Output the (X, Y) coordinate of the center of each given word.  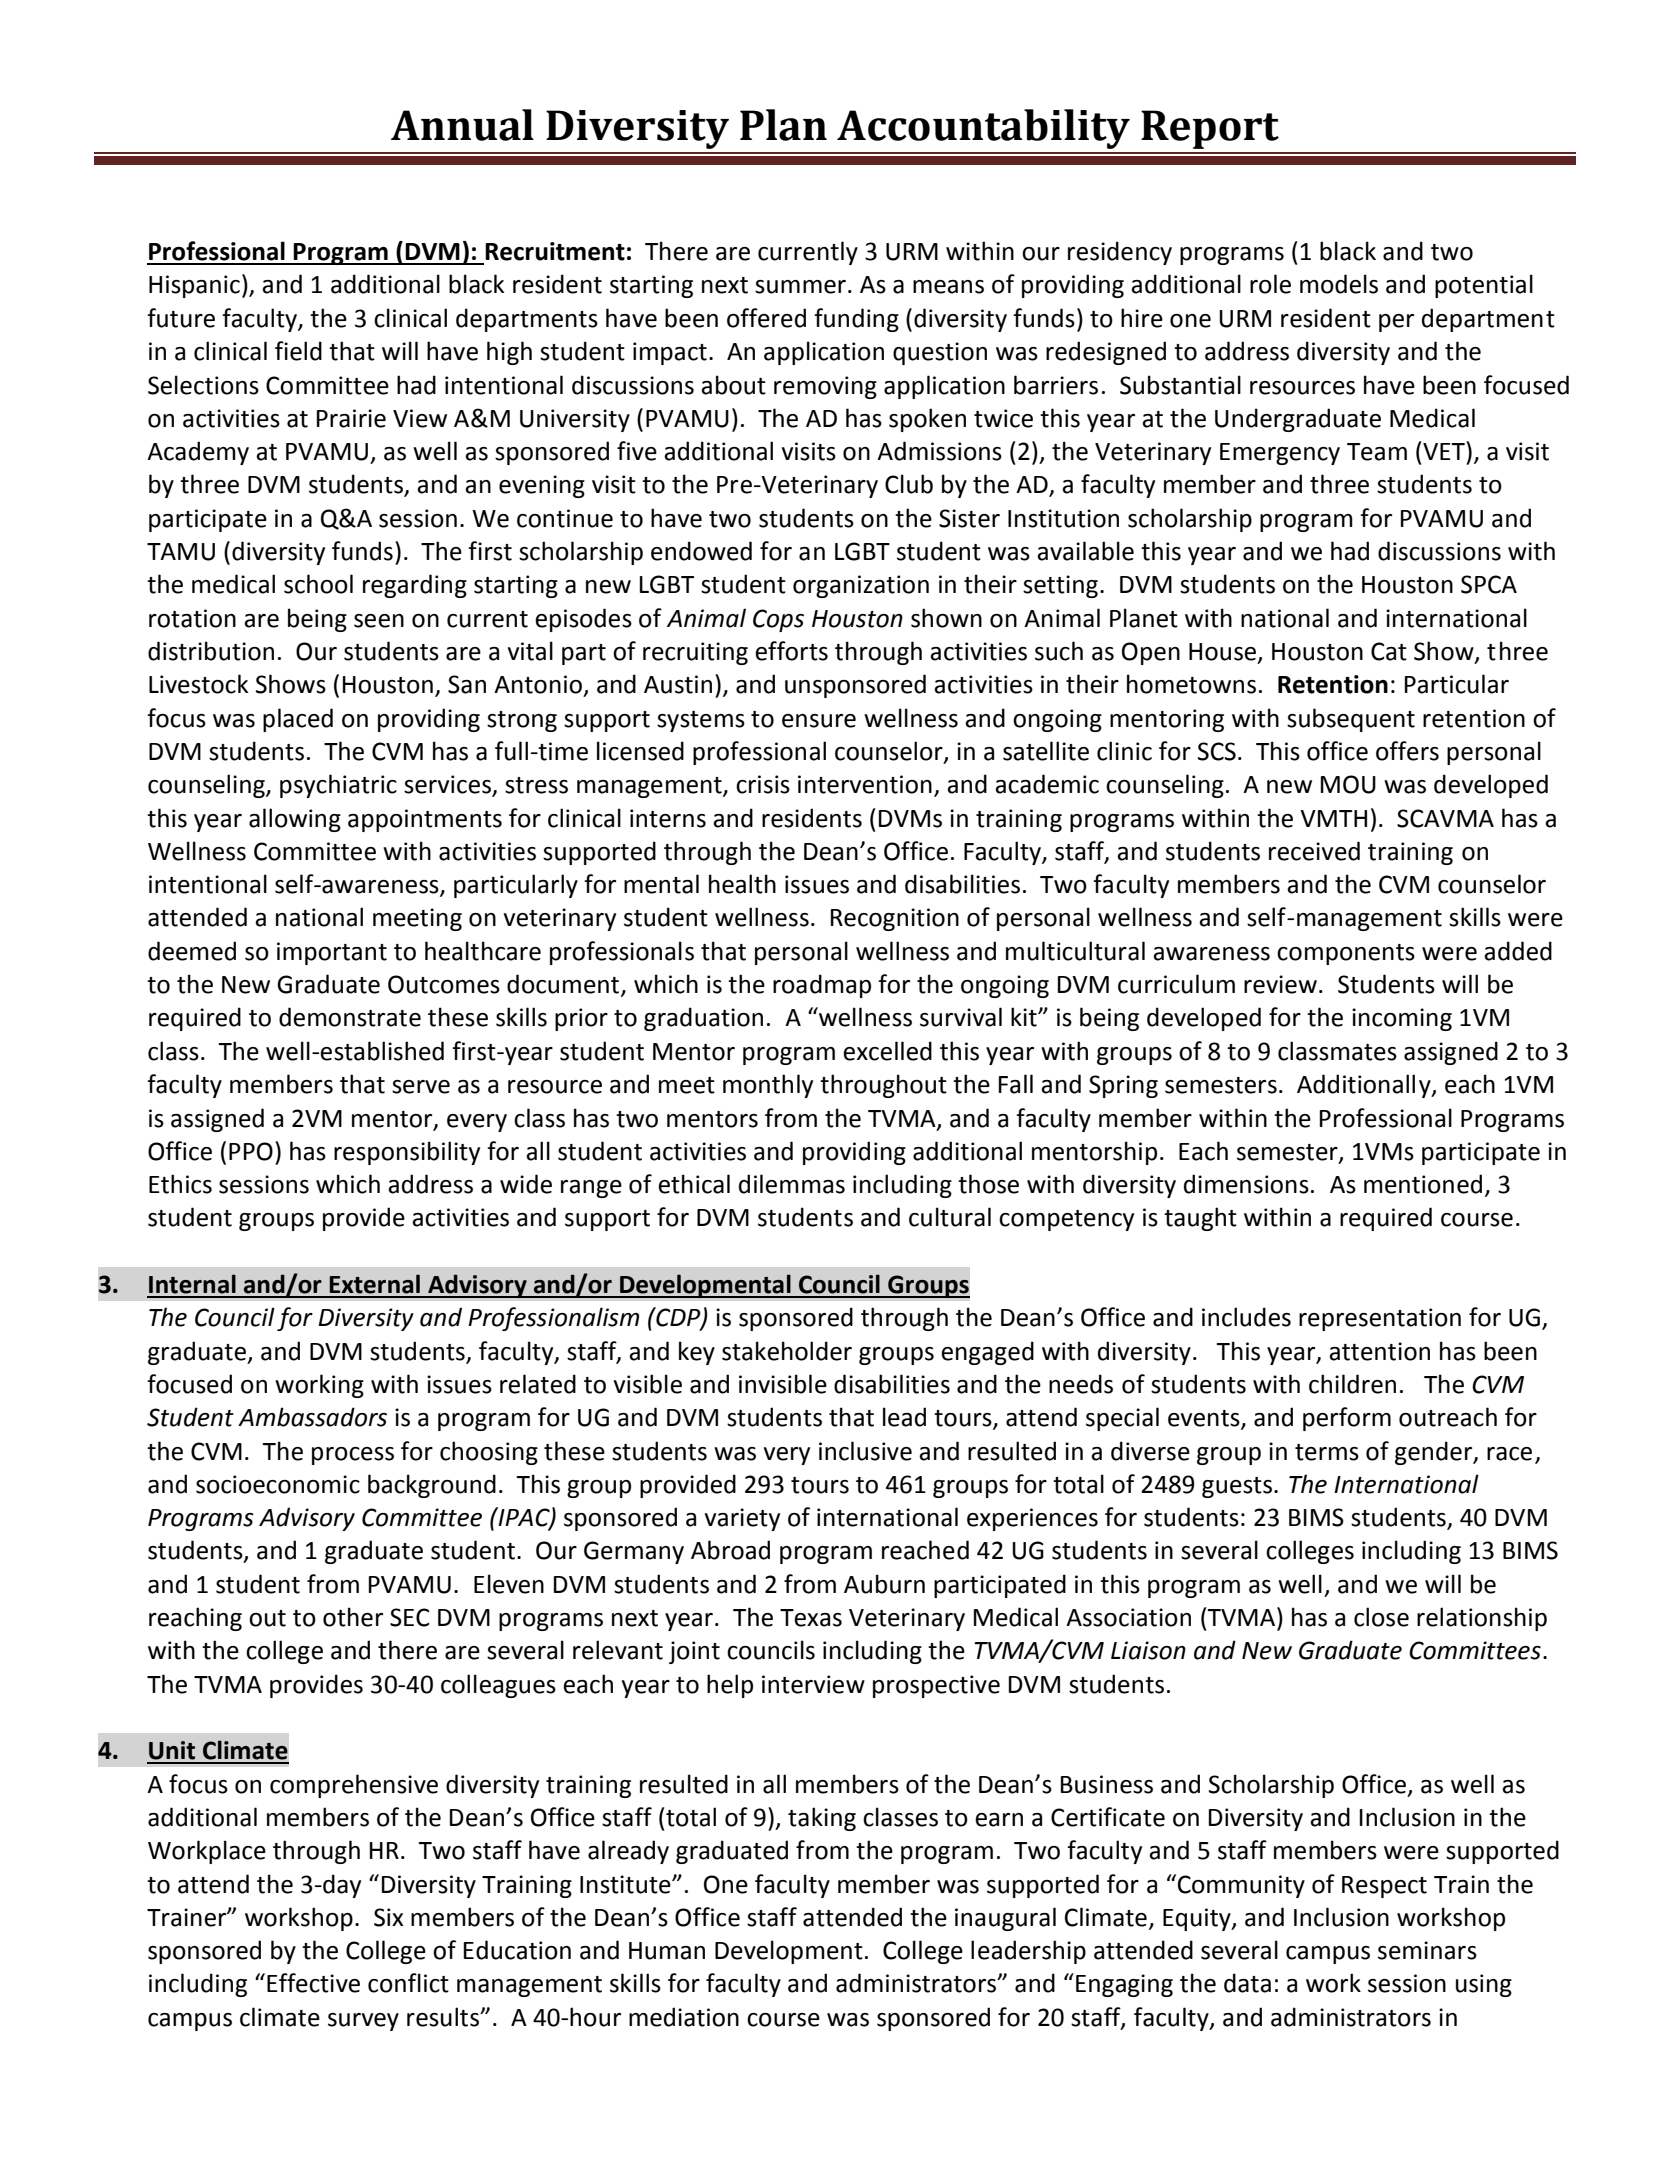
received (1314, 851)
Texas (811, 1618)
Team (1377, 452)
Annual (462, 125)
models (1339, 284)
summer (800, 287)
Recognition (895, 919)
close (1381, 1617)
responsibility (407, 1153)
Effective (313, 1983)
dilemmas (792, 1184)
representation (1380, 1319)
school (318, 584)
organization (861, 586)
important (332, 953)
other (353, 1617)
